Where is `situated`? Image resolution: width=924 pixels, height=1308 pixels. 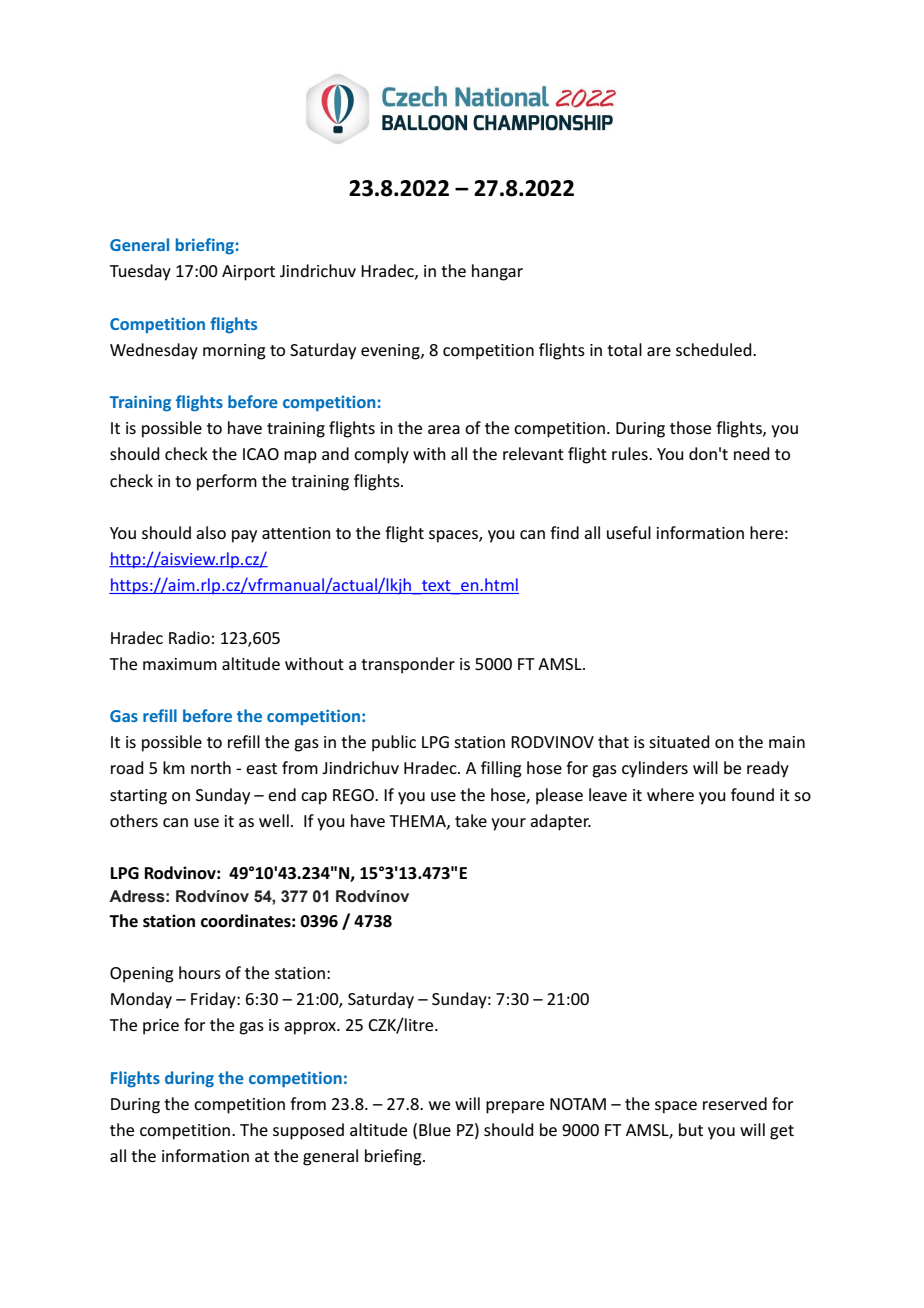 situated is located at coordinates (679, 741).
